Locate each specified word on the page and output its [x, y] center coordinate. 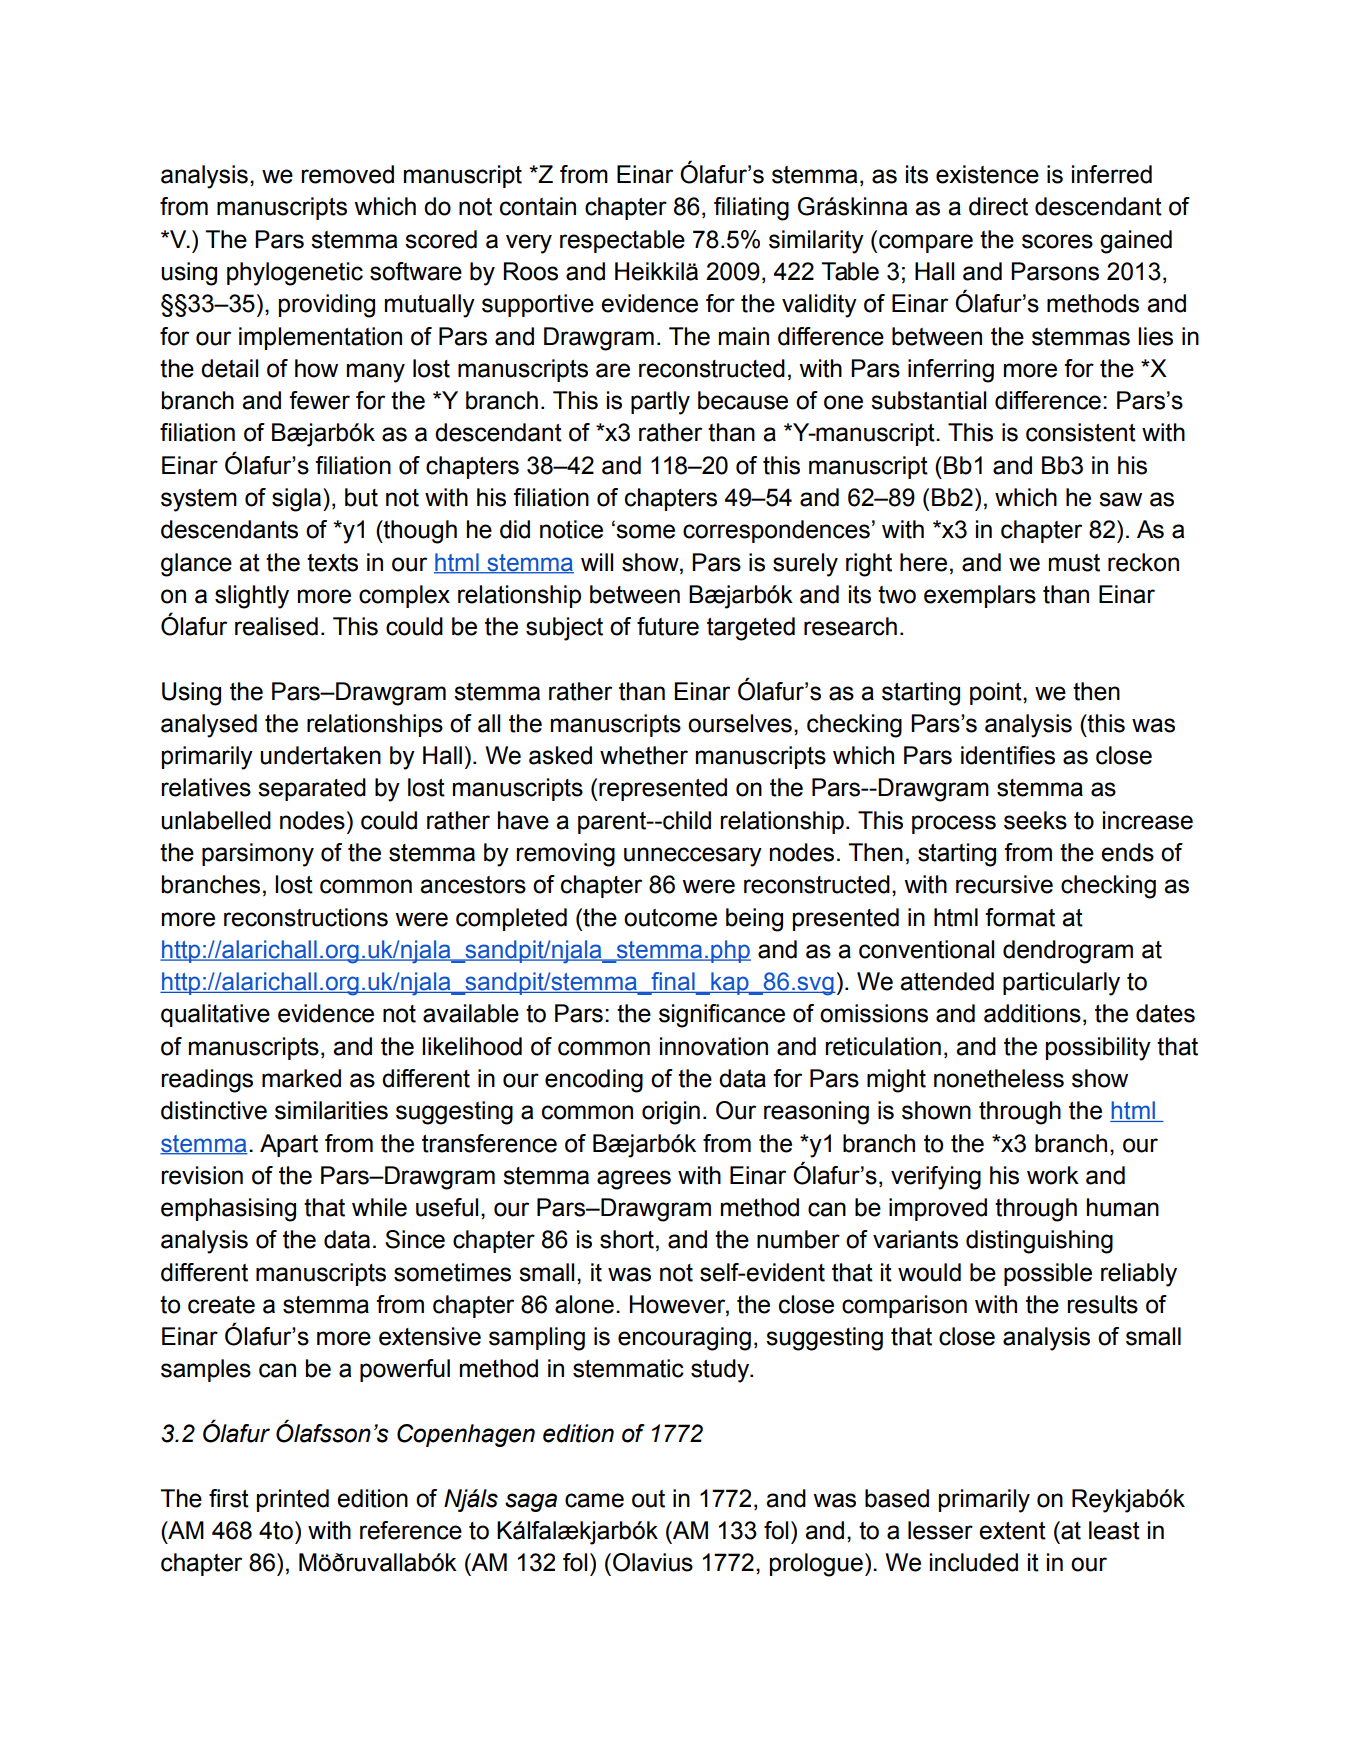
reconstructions [306, 917]
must [1074, 563]
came [594, 1500]
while [379, 1207]
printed [293, 1500]
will [597, 562]
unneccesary [693, 857]
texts [332, 563]
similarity [816, 242]
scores [1057, 241]
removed [348, 174]
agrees [634, 1180]
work [1053, 1175]
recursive [1004, 884]
